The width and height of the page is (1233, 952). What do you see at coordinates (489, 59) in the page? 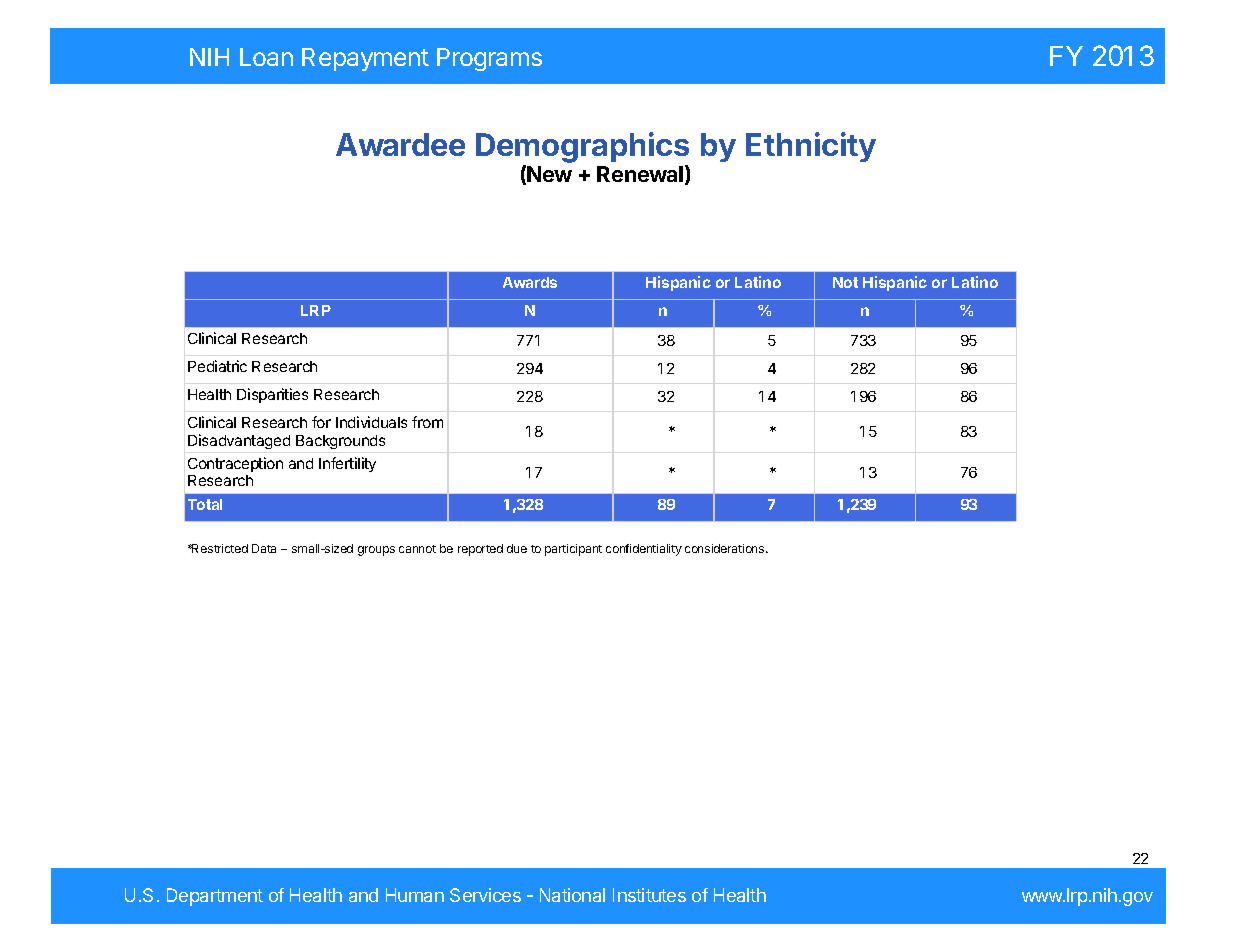
I see `Programs` at bounding box center [489, 59].
